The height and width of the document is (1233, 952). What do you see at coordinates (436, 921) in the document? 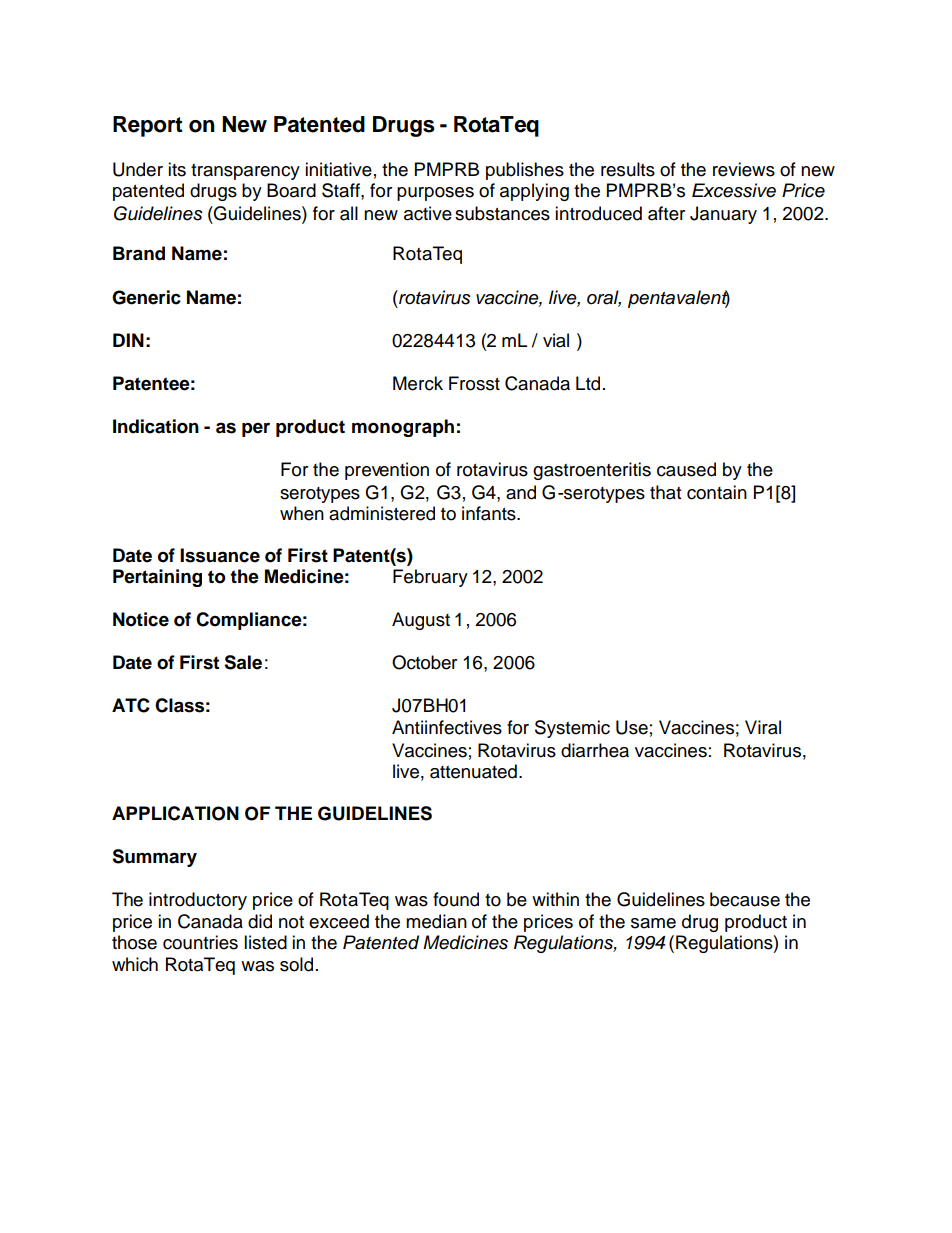
I see `median` at bounding box center [436, 921].
